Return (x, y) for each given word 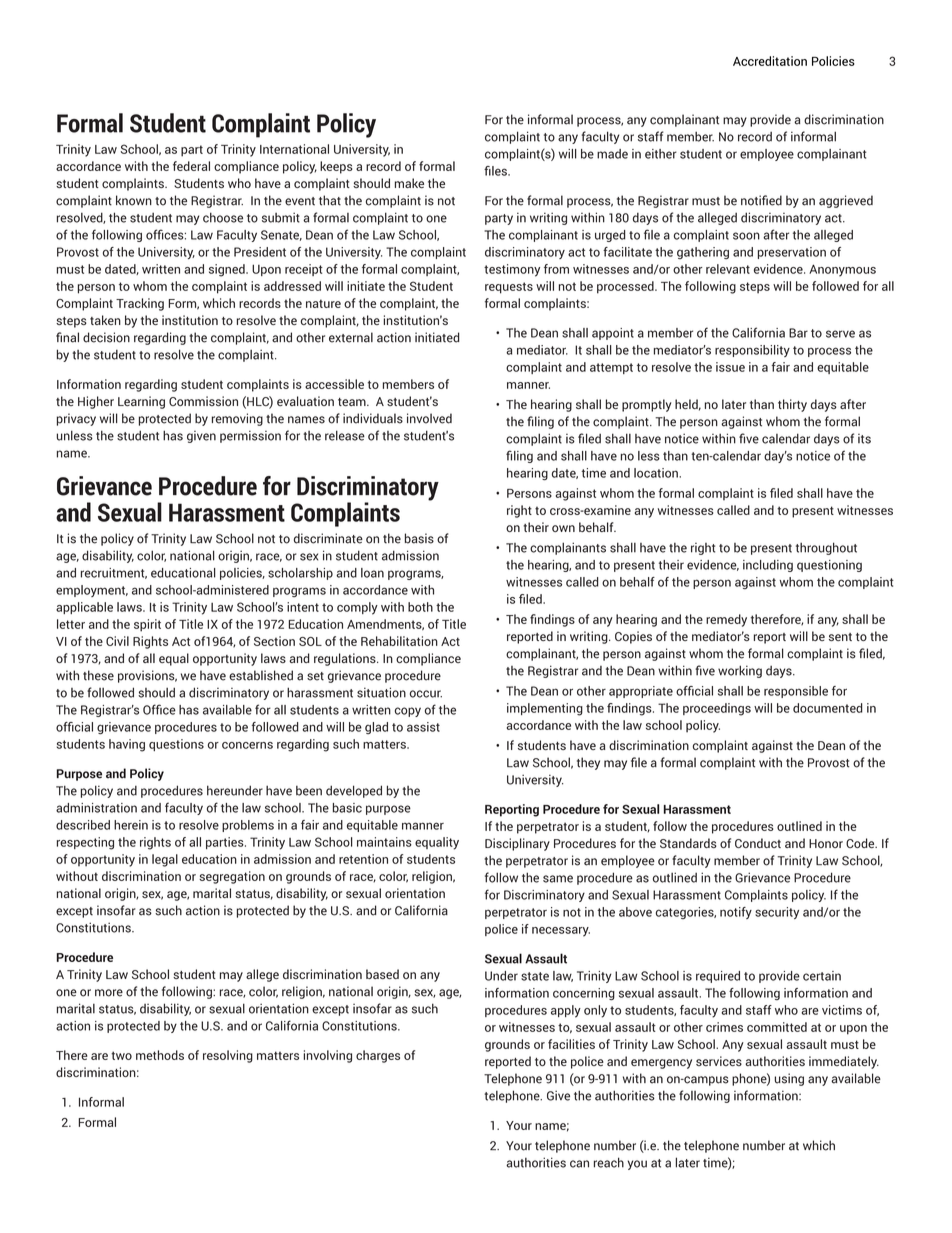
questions (176, 745)
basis (419, 538)
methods (160, 1055)
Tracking (140, 304)
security (777, 913)
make (409, 183)
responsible (796, 692)
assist (423, 727)
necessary (561, 932)
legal (165, 860)
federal (191, 166)
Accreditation (770, 61)
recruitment (114, 573)
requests (509, 288)
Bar (798, 333)
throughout (826, 548)
